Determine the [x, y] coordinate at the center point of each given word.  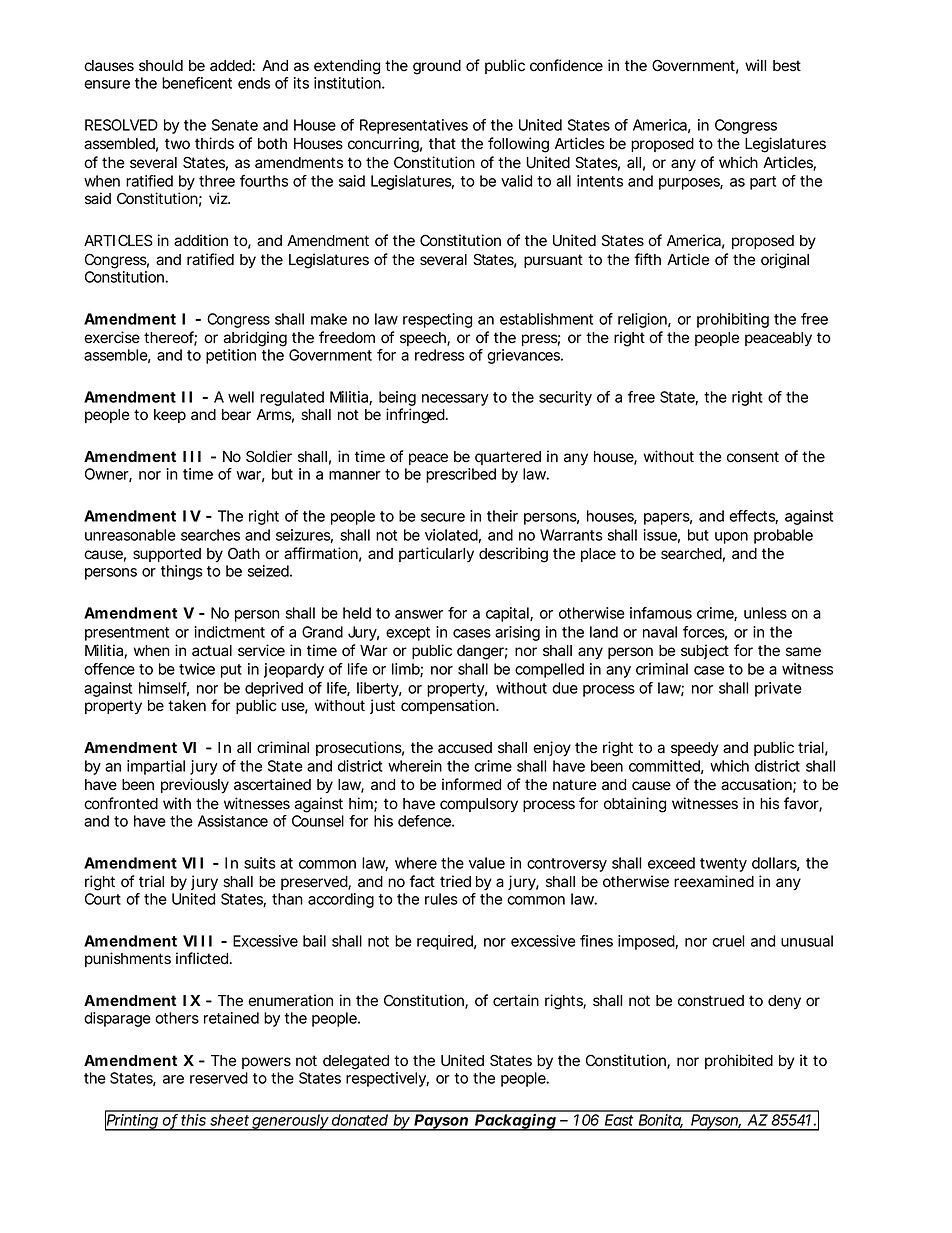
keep [170, 416]
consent [753, 457]
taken [187, 706]
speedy [695, 749]
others [177, 1018]
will [755, 65]
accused [465, 748]
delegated [356, 1062]
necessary [455, 400]
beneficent [197, 83]
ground [437, 67]
